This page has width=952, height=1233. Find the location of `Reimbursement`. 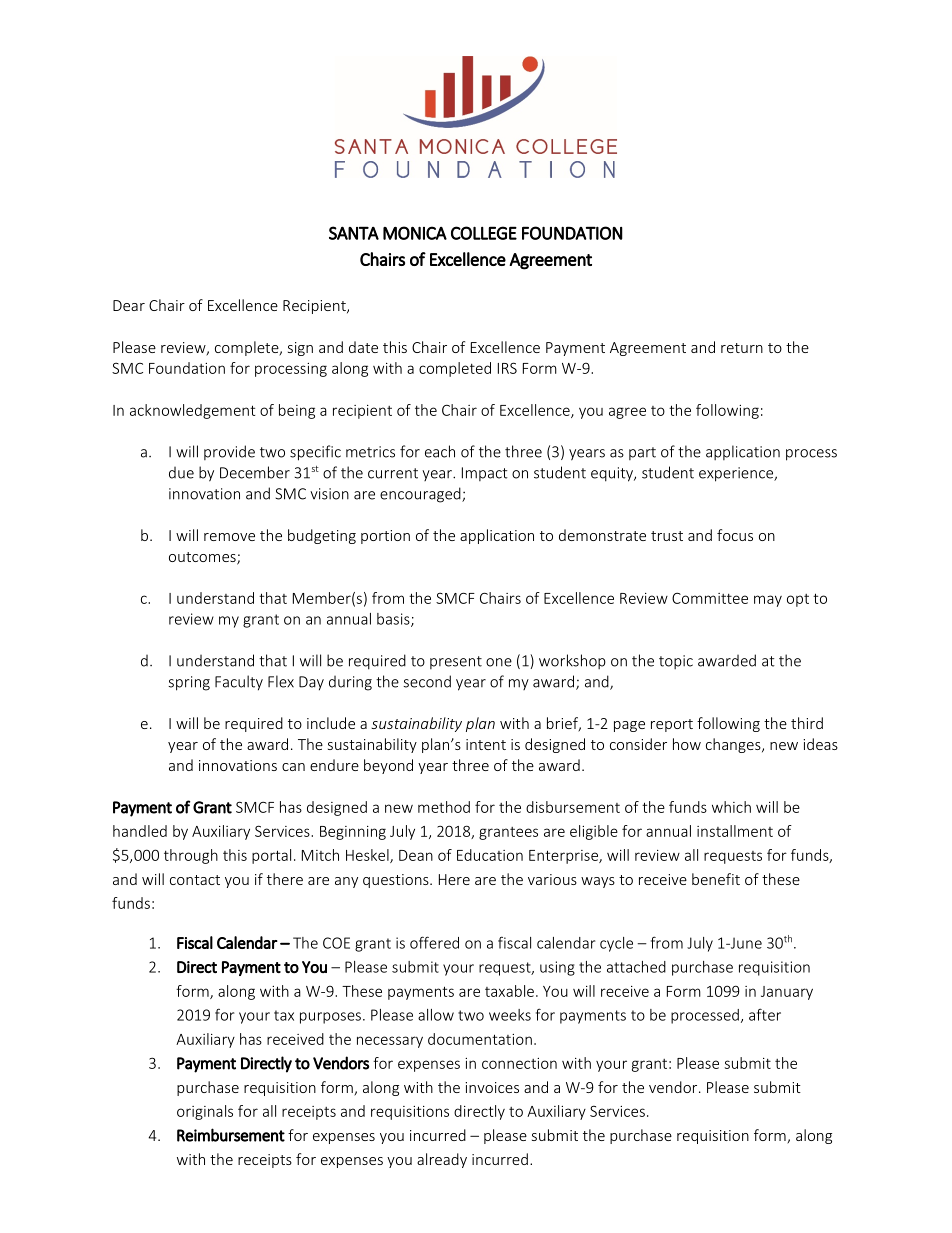

Reimbursement is located at coordinates (231, 1135).
